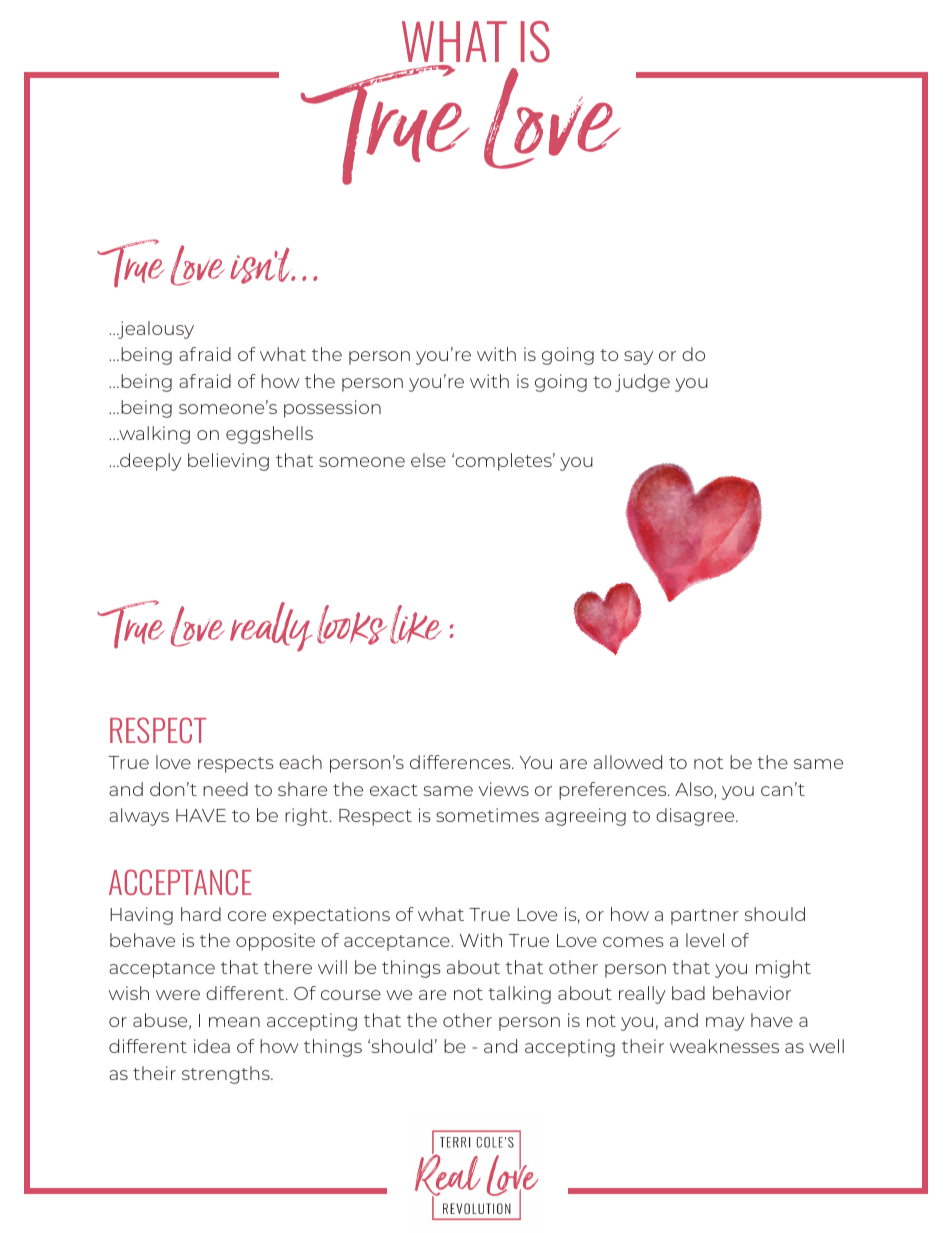 The image size is (952, 1233). What do you see at coordinates (519, 995) in the screenshot?
I see `talking` at bounding box center [519, 995].
